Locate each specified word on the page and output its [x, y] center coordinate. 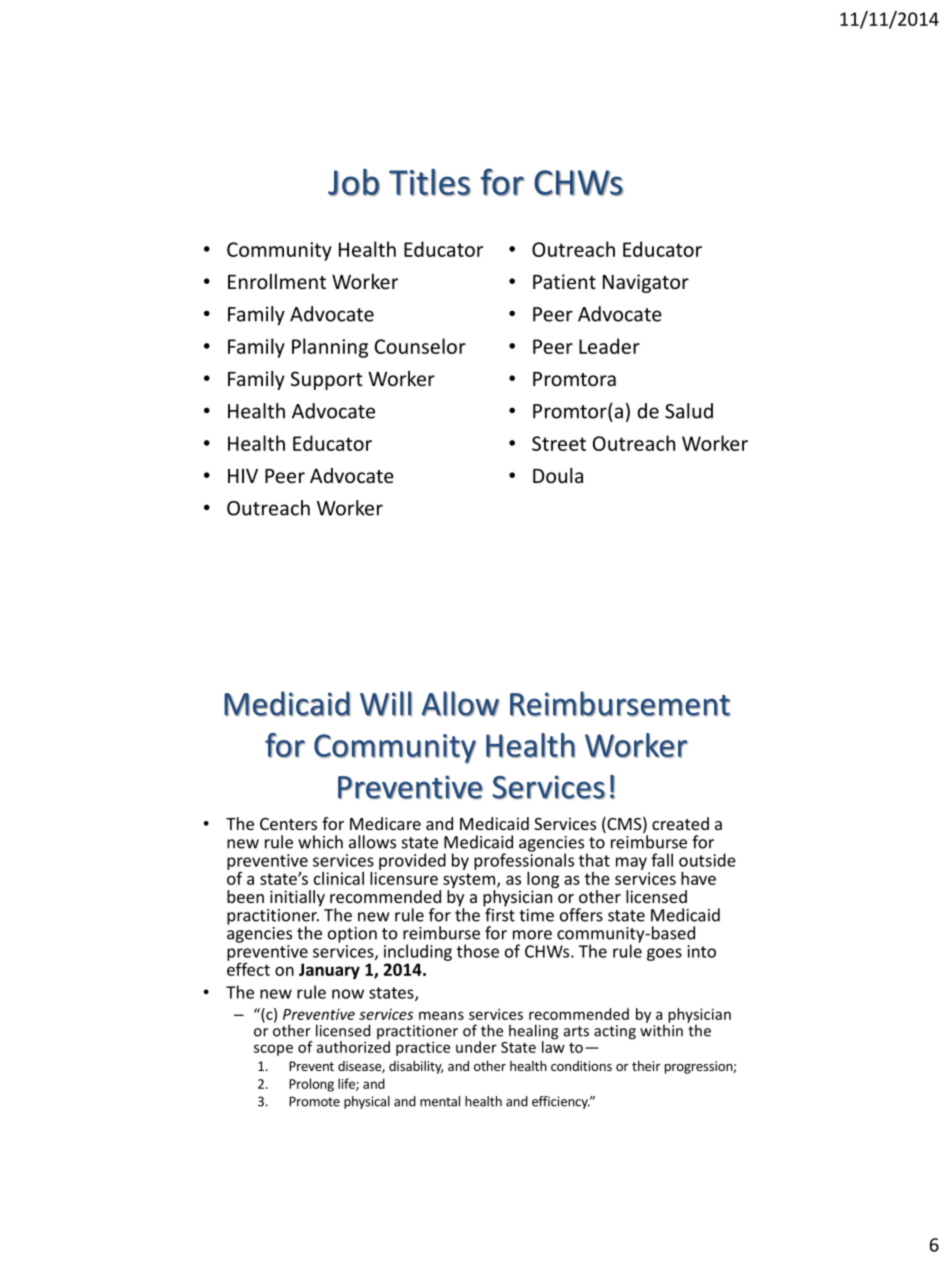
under [476, 1047]
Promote [314, 1101]
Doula [558, 475]
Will [386, 703]
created [680, 823]
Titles [430, 182]
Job [354, 182]
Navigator [646, 283]
